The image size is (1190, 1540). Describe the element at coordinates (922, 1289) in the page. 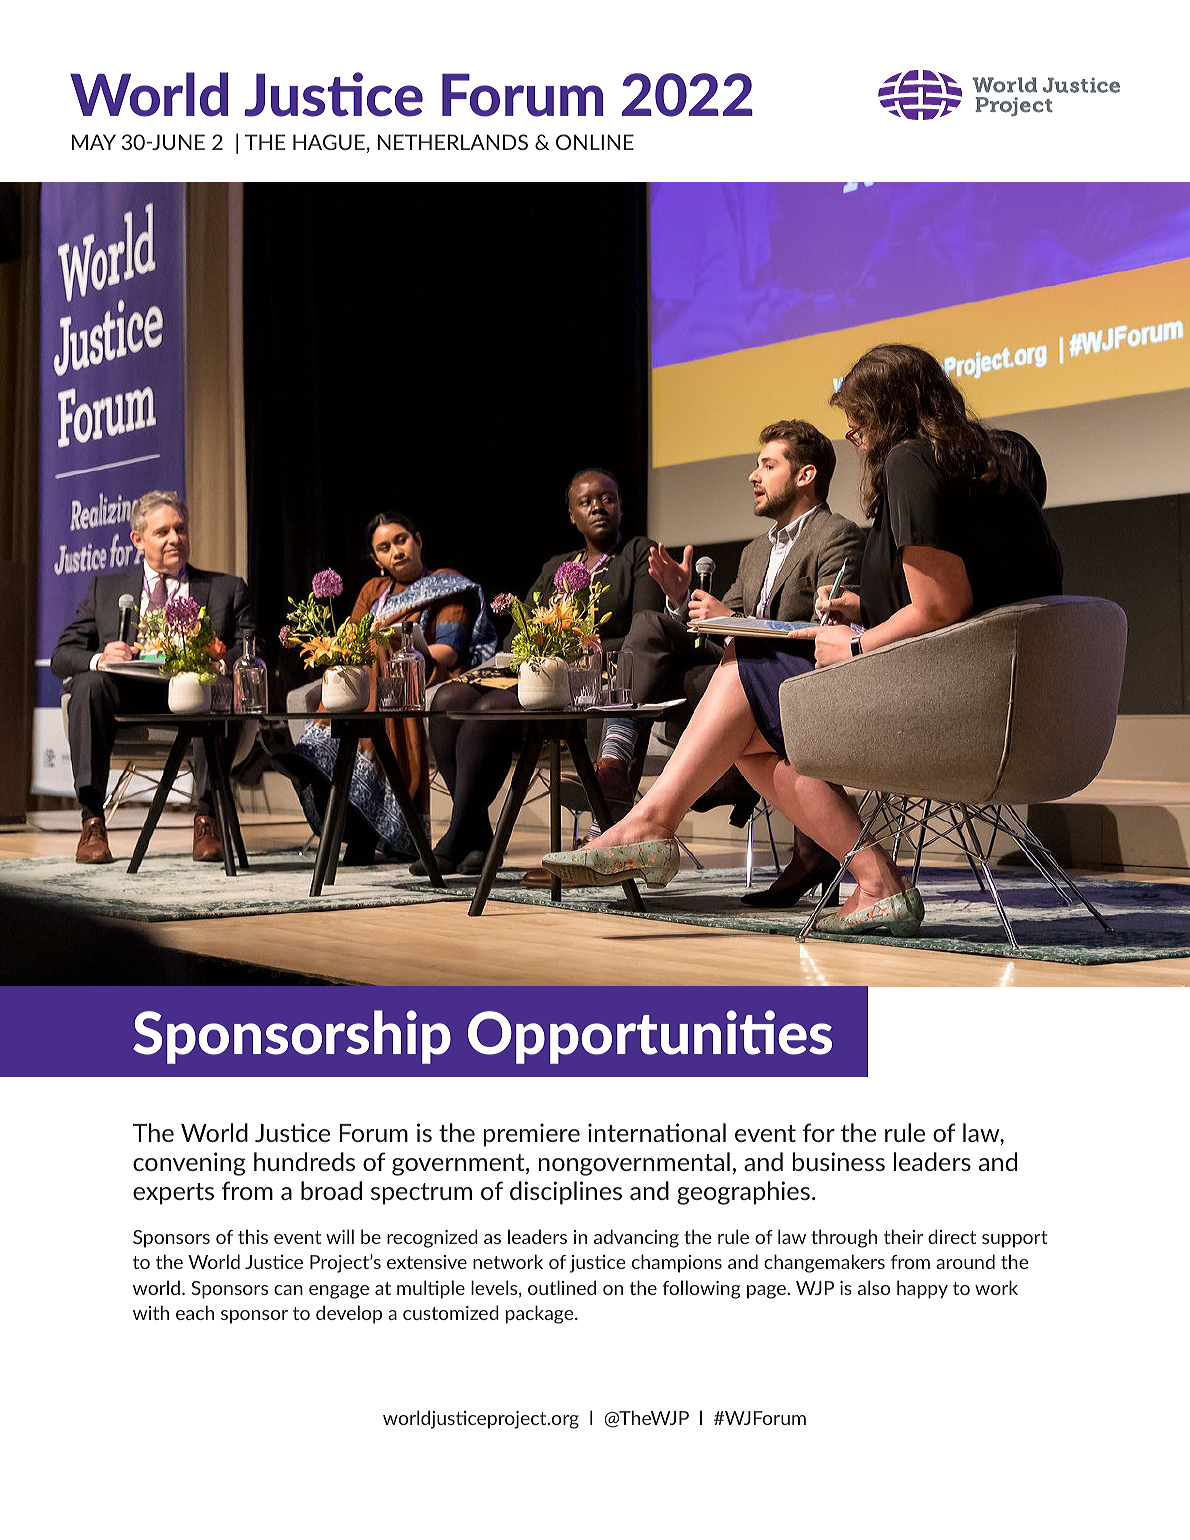

I see `happy` at that location.
